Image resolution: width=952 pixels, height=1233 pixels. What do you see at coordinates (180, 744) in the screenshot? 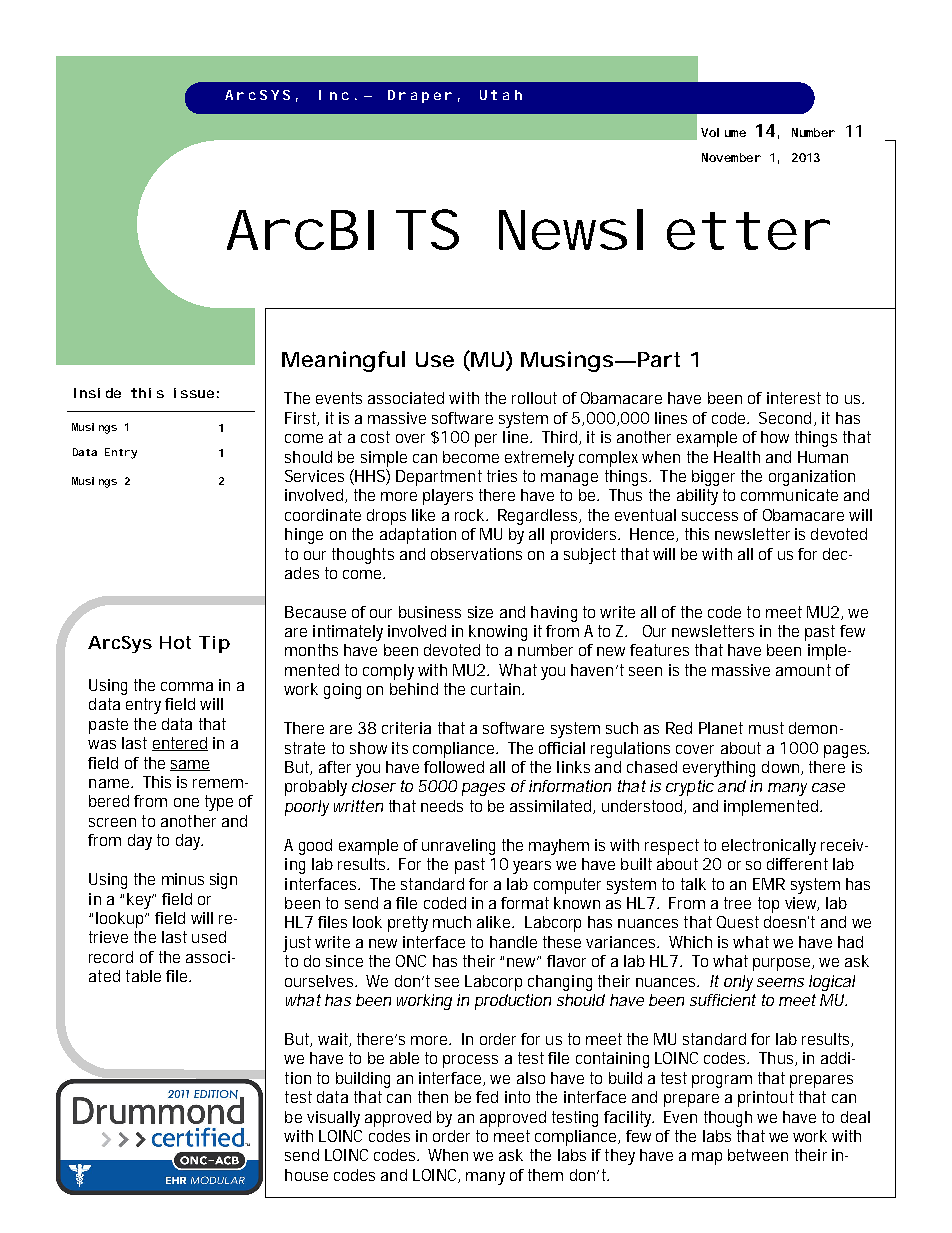
I see `entered` at bounding box center [180, 744].
